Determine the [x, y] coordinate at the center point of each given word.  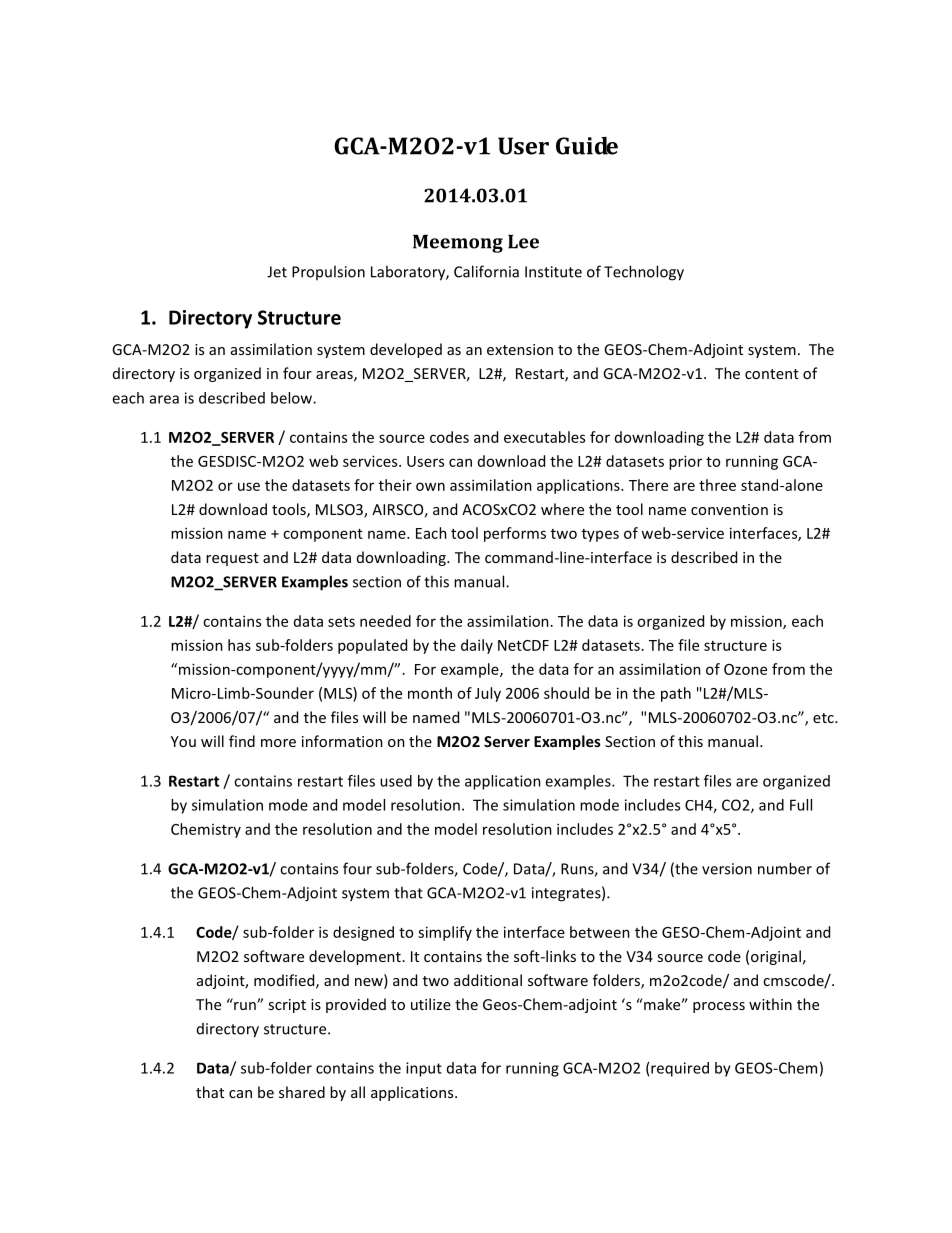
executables [544, 437]
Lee [523, 242]
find [242, 741]
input [424, 1069]
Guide [587, 146]
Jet [277, 272]
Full [801, 805]
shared [302, 1092]
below [292, 398]
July [488, 694]
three [717, 485]
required [680, 1069]
